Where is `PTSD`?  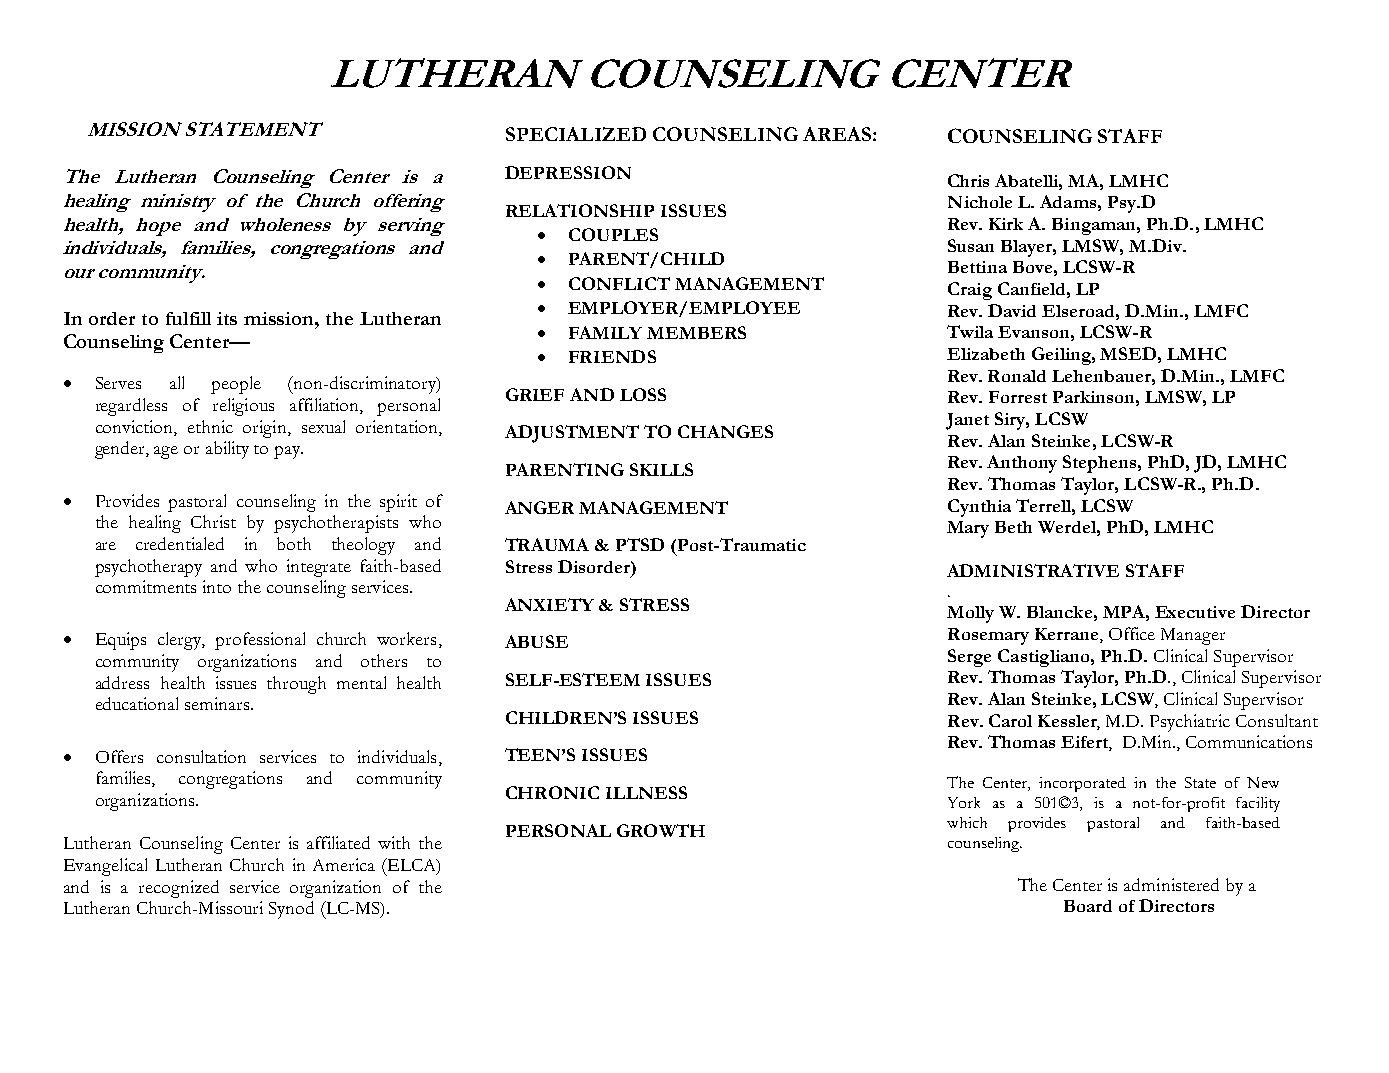 PTSD is located at coordinates (640, 544).
